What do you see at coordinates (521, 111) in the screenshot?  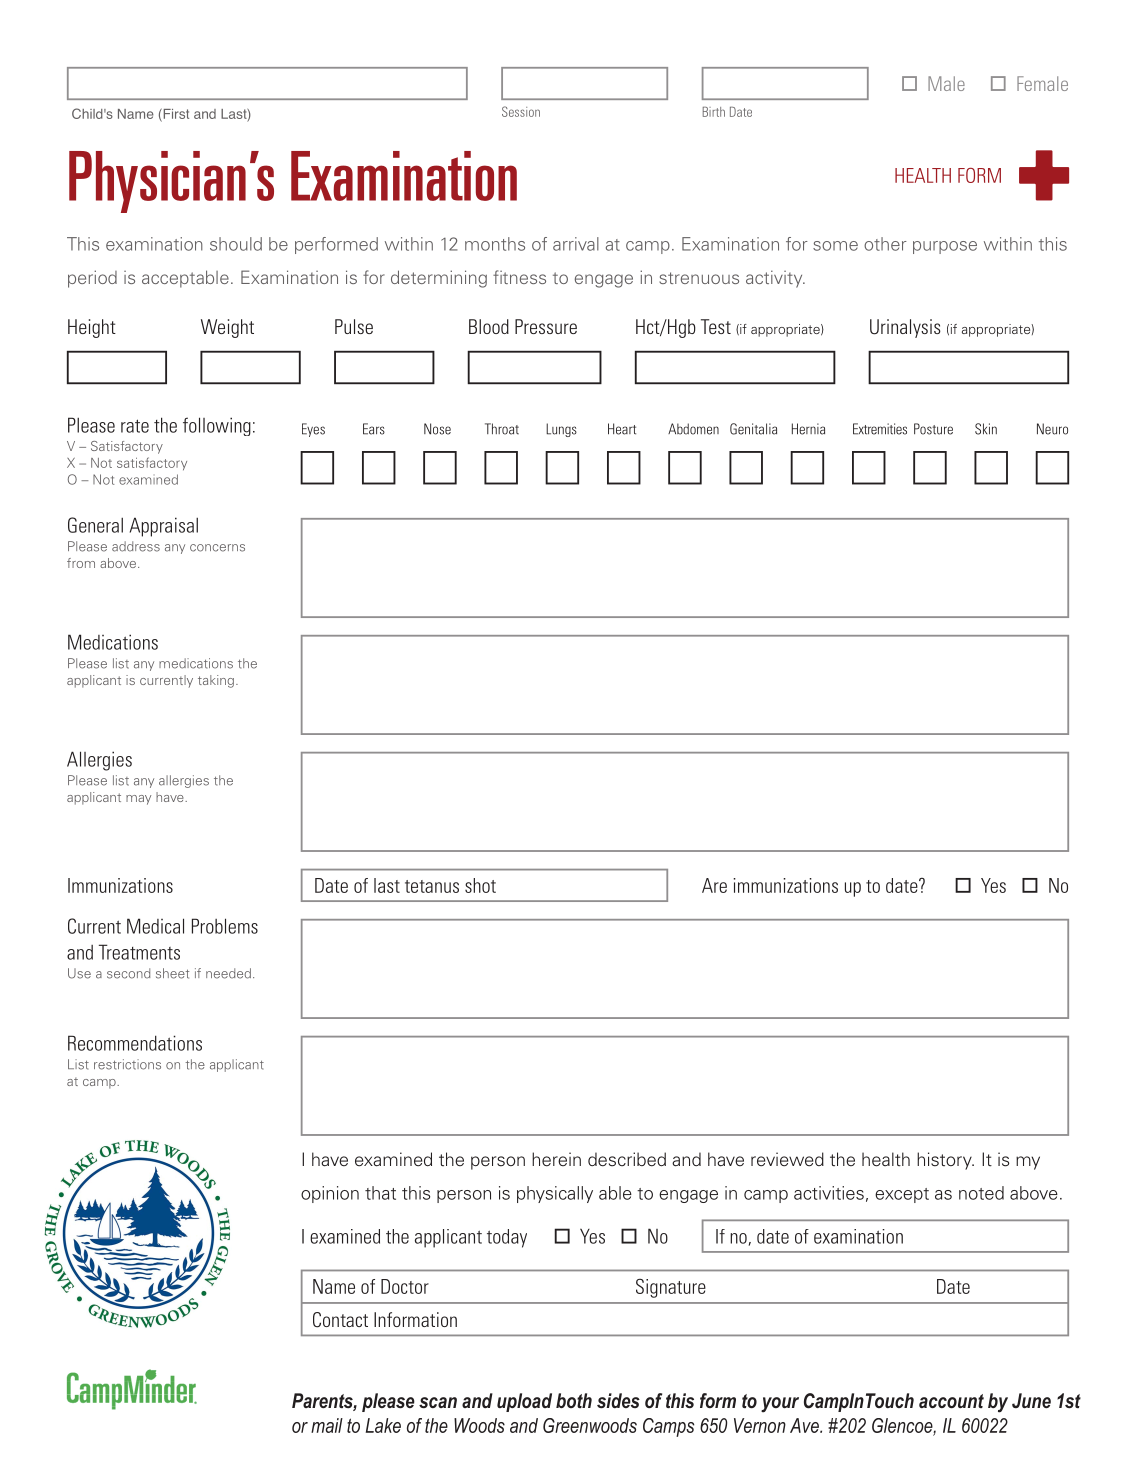 I see `Session` at bounding box center [521, 111].
